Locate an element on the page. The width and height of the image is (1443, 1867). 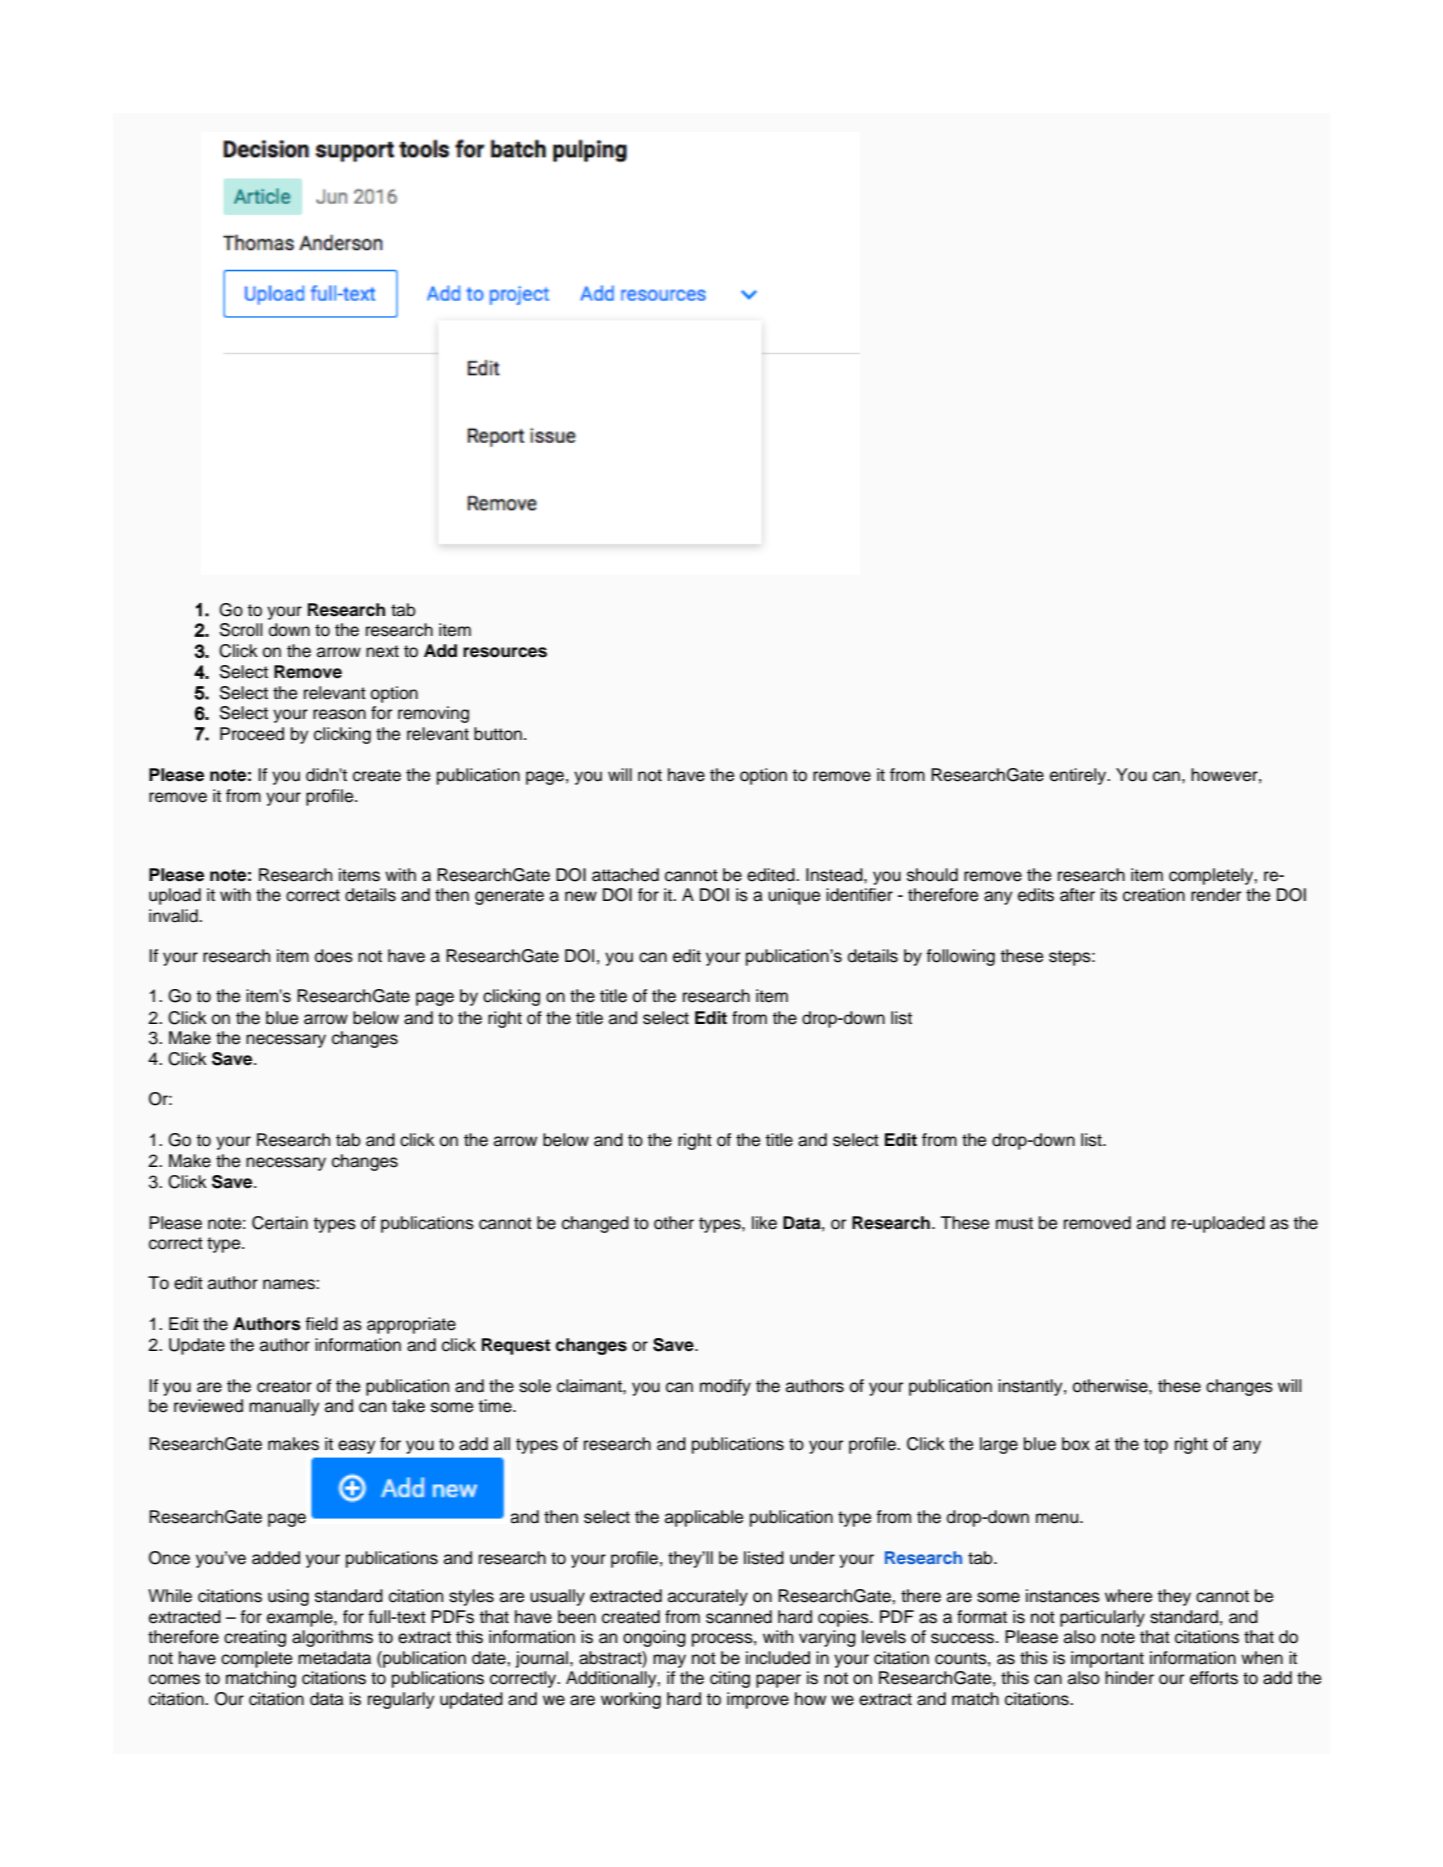
like is located at coordinates (764, 1223).
